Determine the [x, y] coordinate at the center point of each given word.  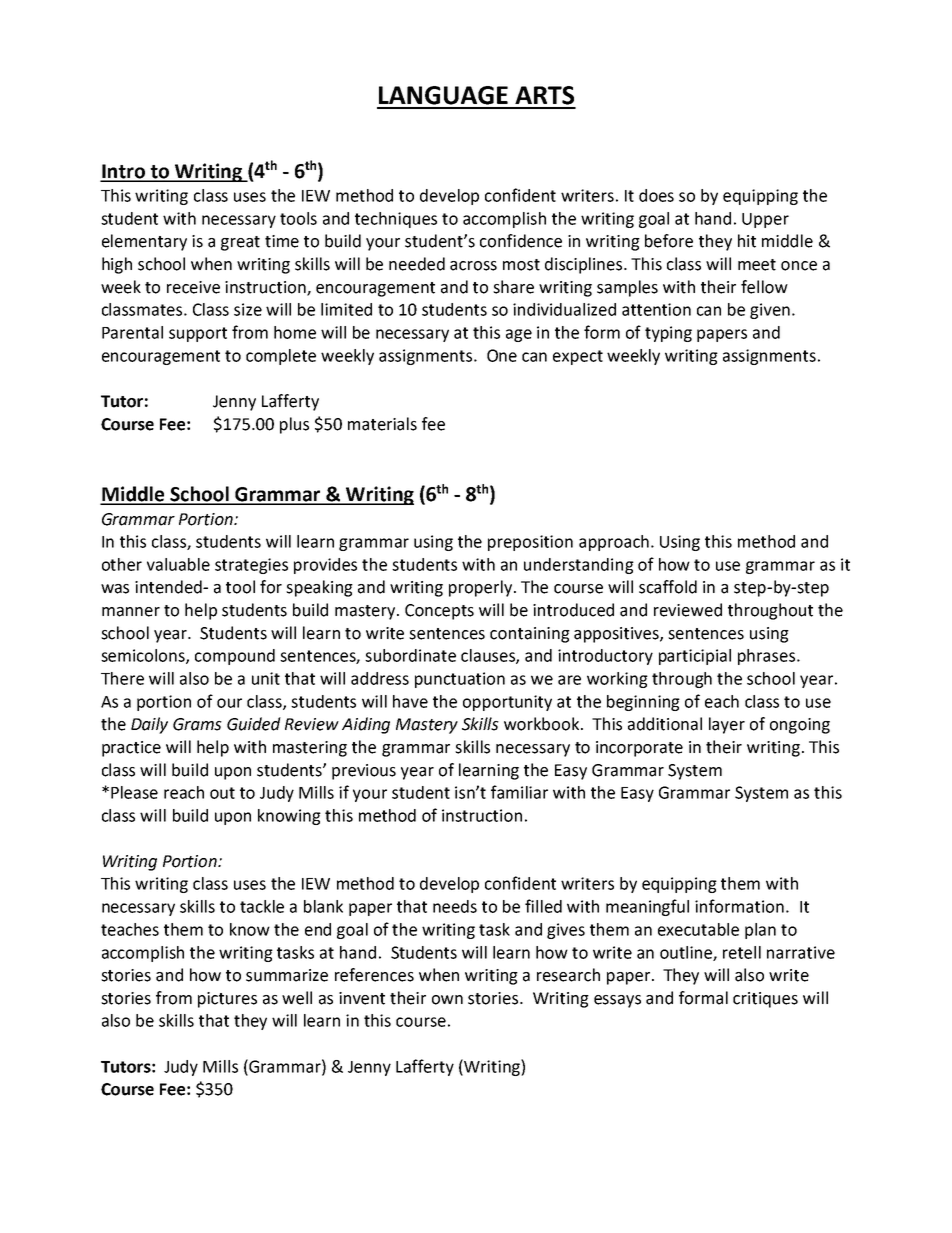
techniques [396, 220]
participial [695, 657]
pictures [227, 1000]
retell [742, 952]
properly [482, 588]
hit [747, 241]
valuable [178, 564]
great [240, 243]
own [447, 1000]
